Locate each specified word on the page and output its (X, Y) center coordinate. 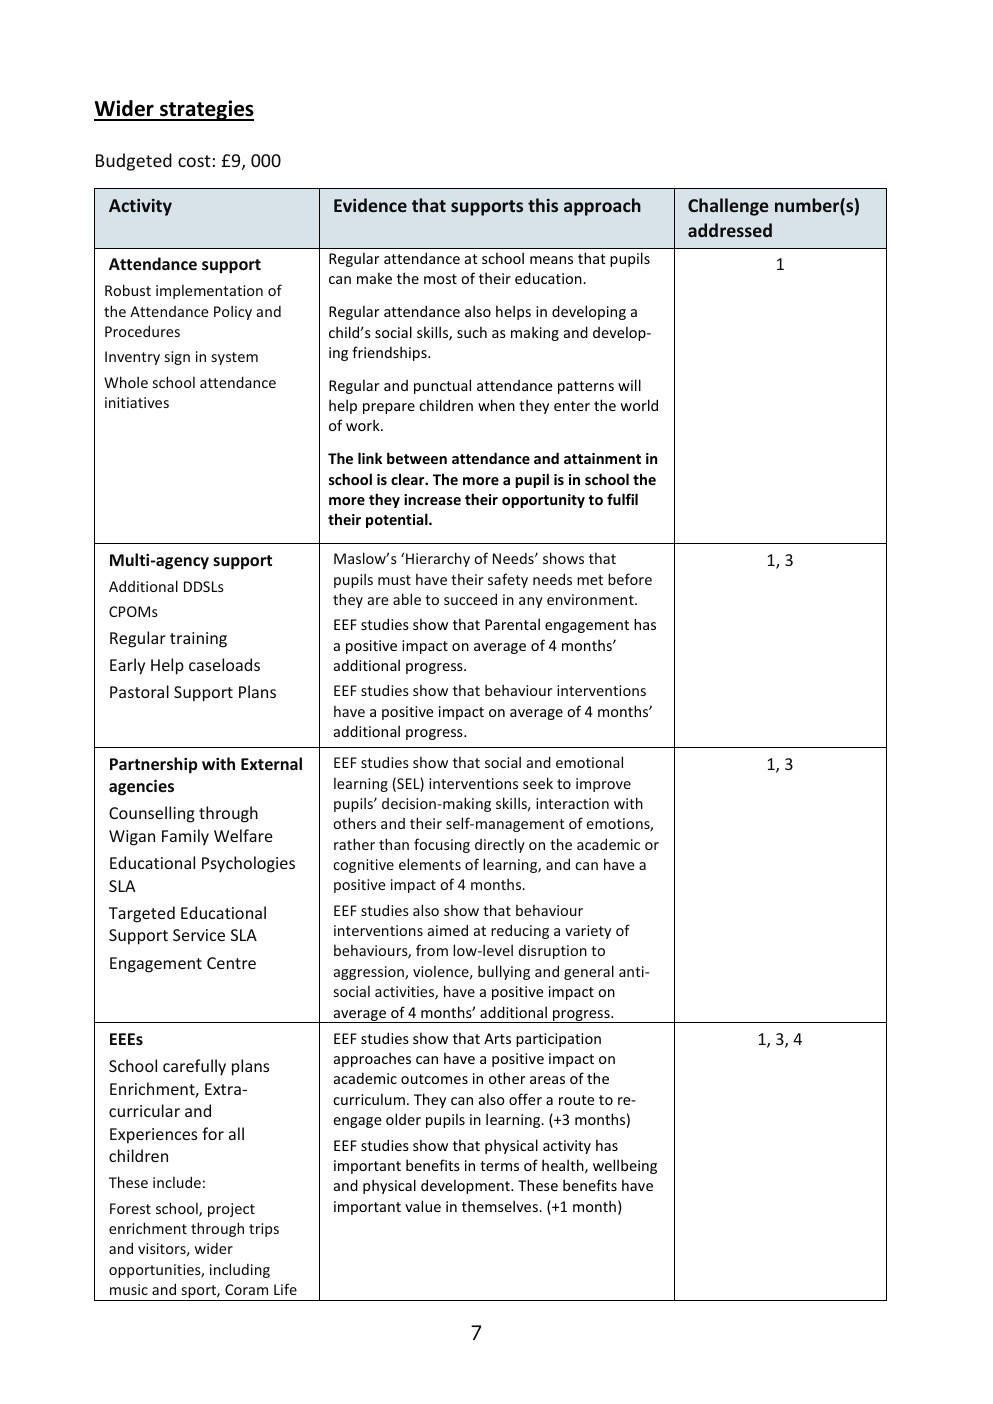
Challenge (728, 207)
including (240, 1270)
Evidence (370, 205)
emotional (589, 762)
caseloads (224, 664)
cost (194, 161)
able (407, 599)
